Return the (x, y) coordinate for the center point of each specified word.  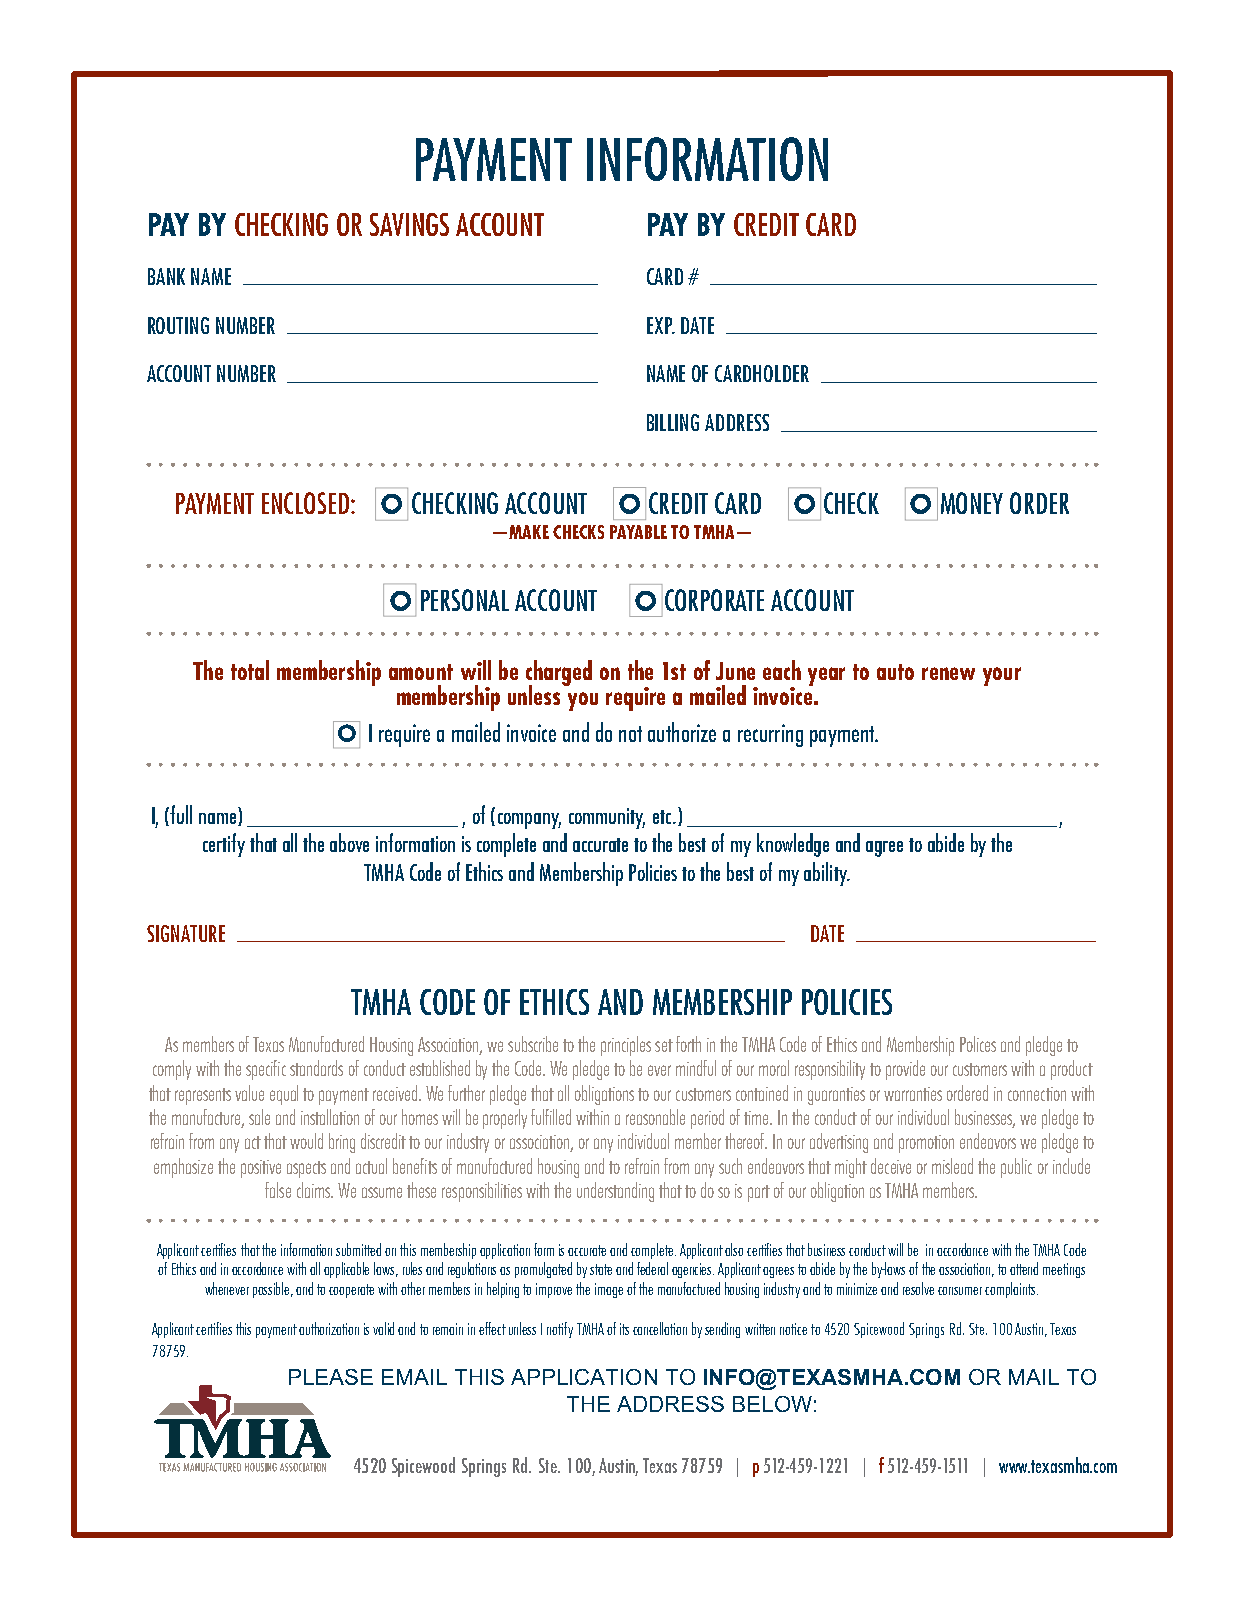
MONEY (972, 503)
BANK (166, 276)
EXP (661, 325)
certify (224, 845)
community (607, 818)
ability (827, 874)
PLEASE (331, 1377)
